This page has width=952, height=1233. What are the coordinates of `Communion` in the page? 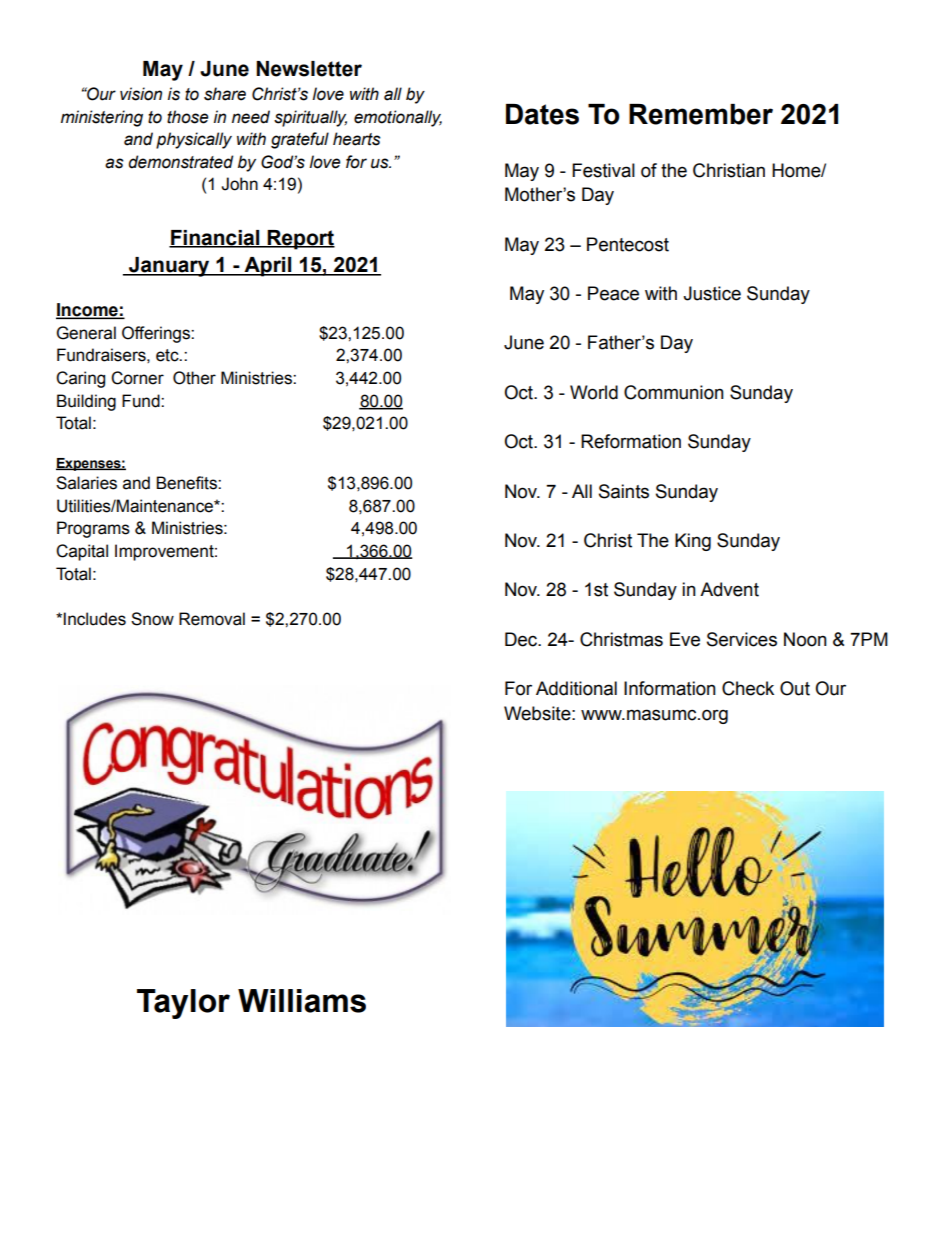 It's located at (674, 392).
